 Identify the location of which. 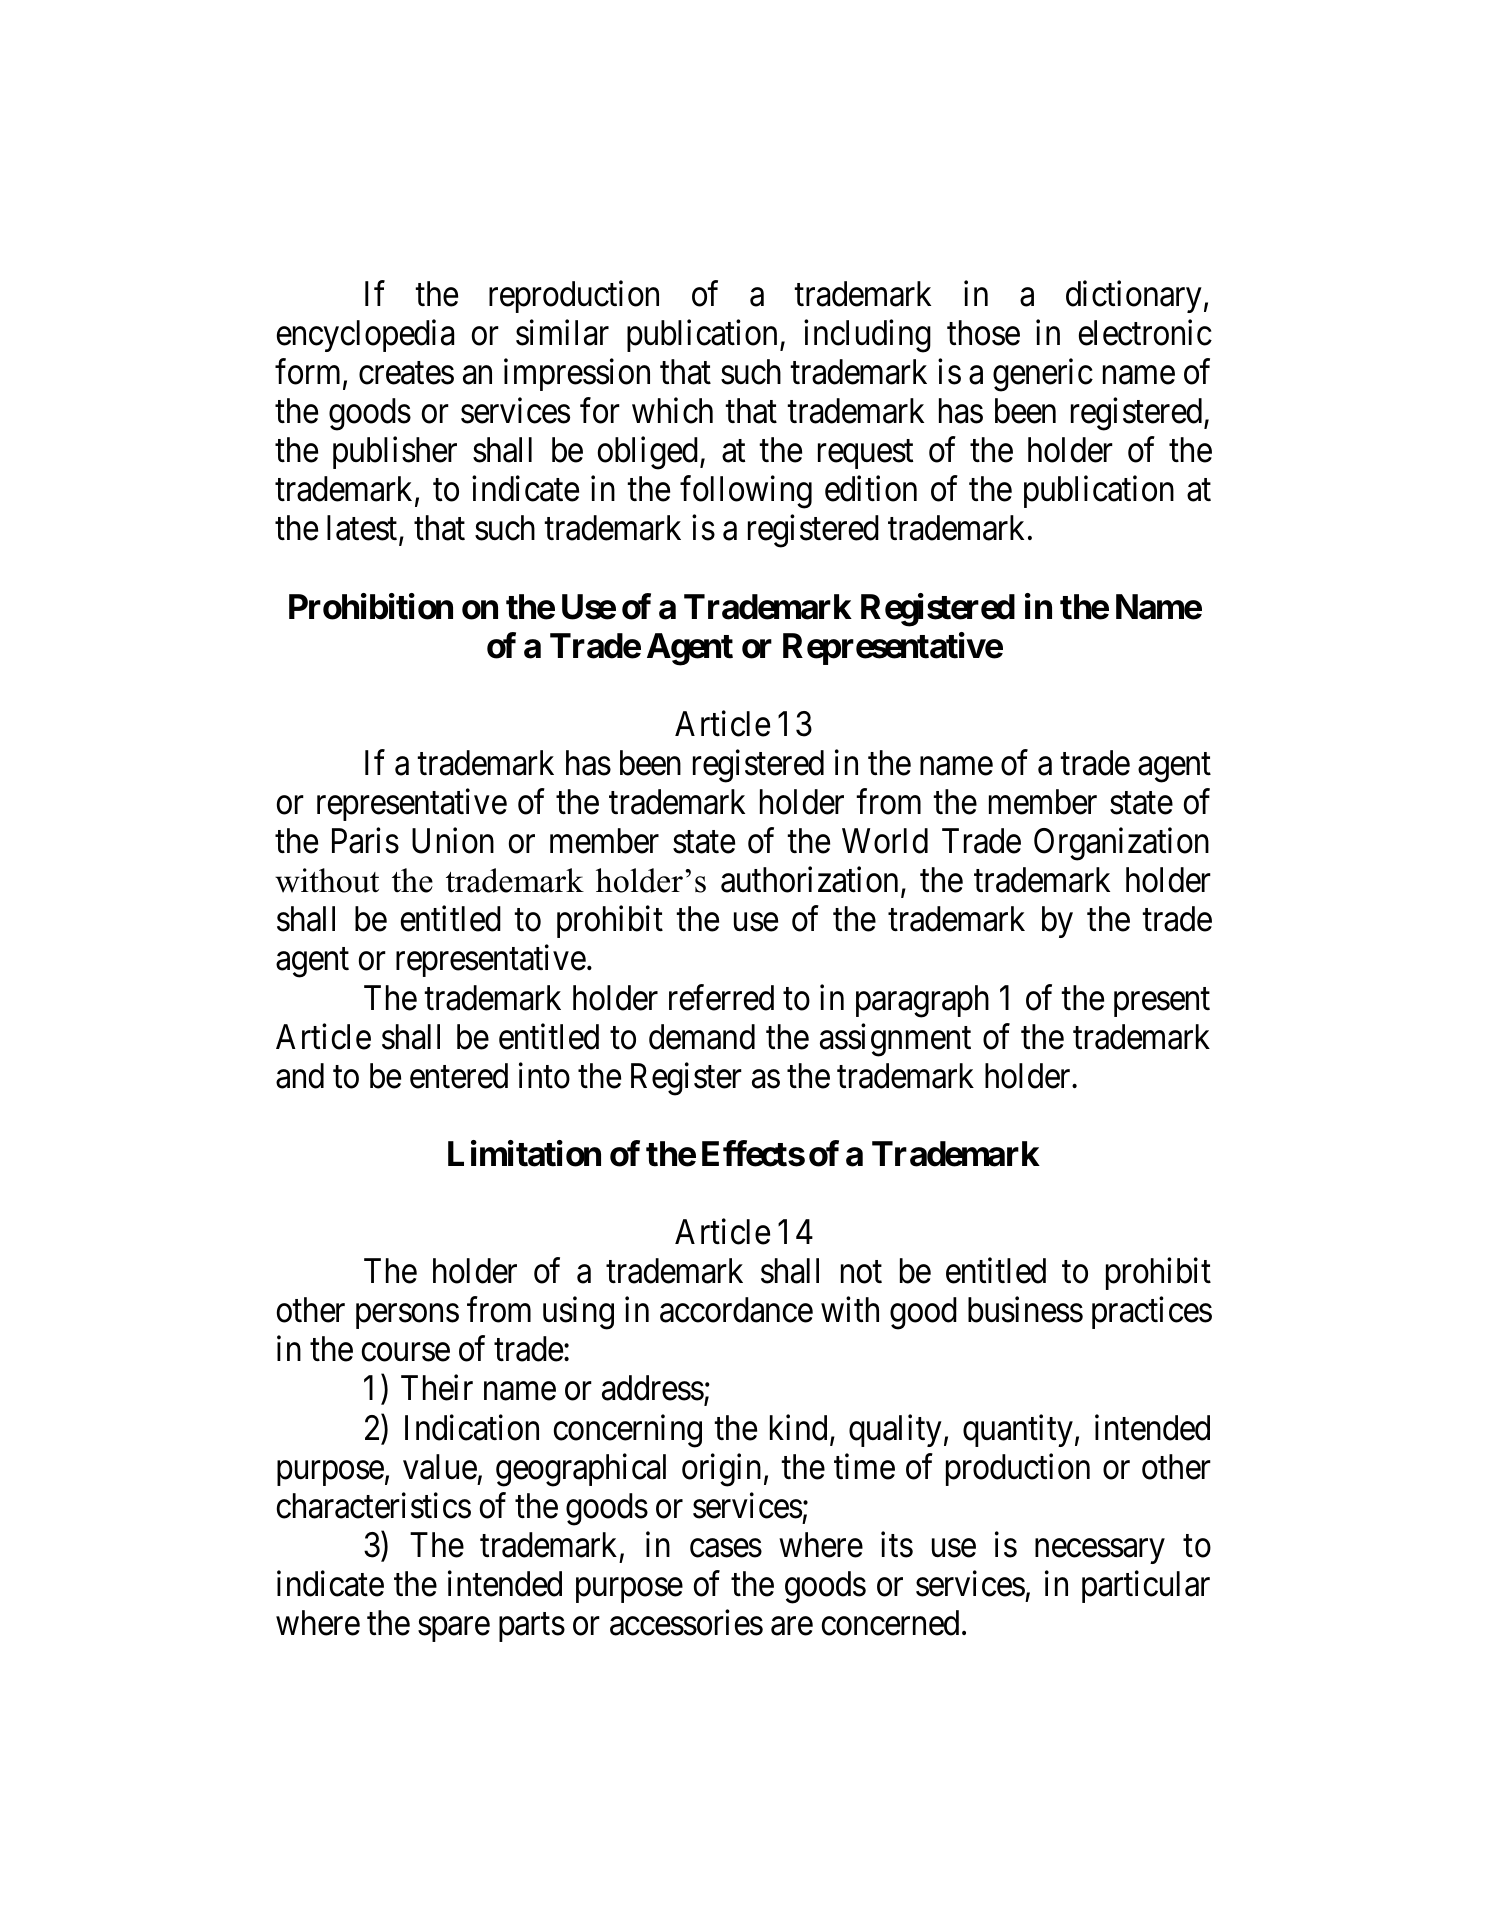
(672, 411).
